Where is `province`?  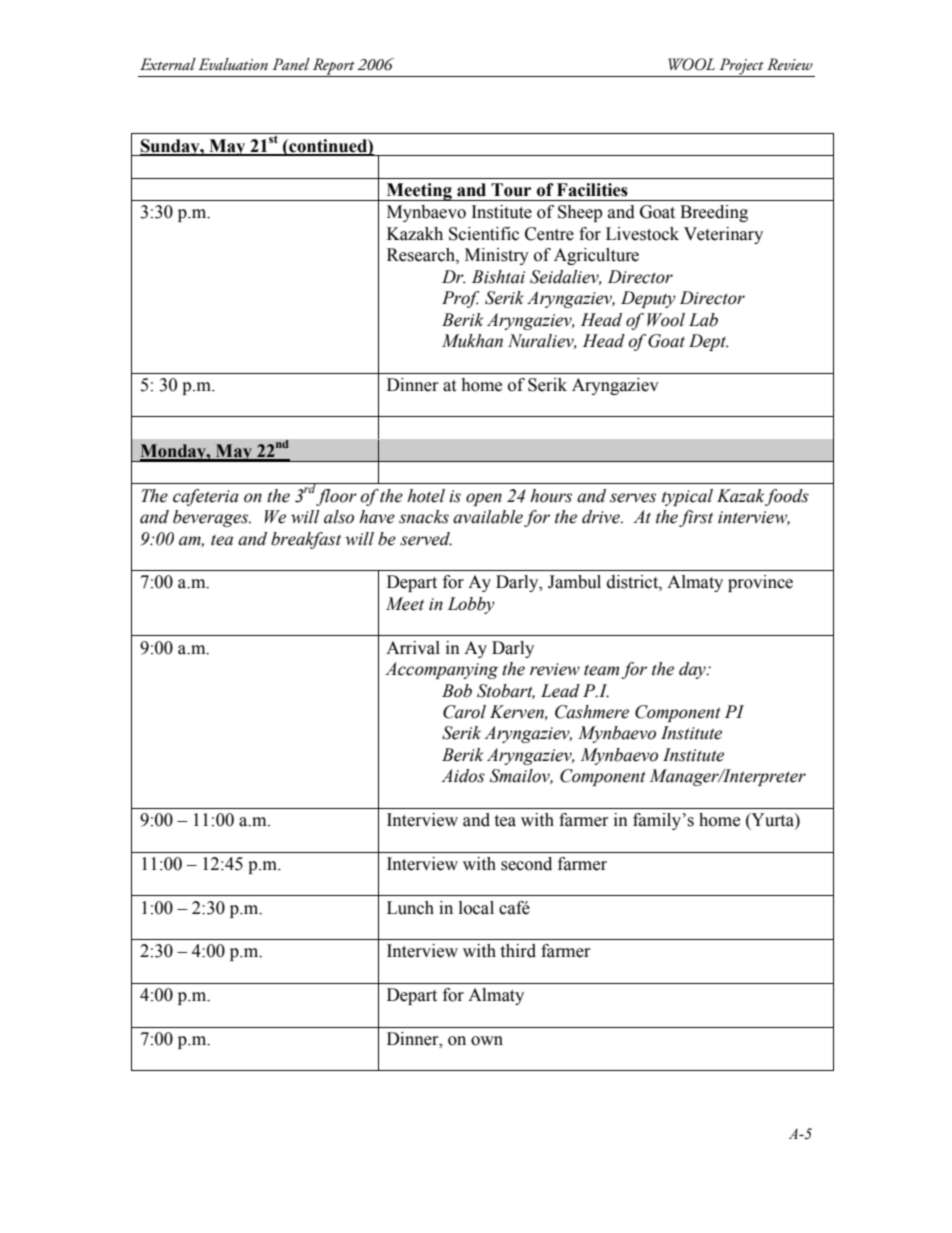 province is located at coordinates (760, 583).
